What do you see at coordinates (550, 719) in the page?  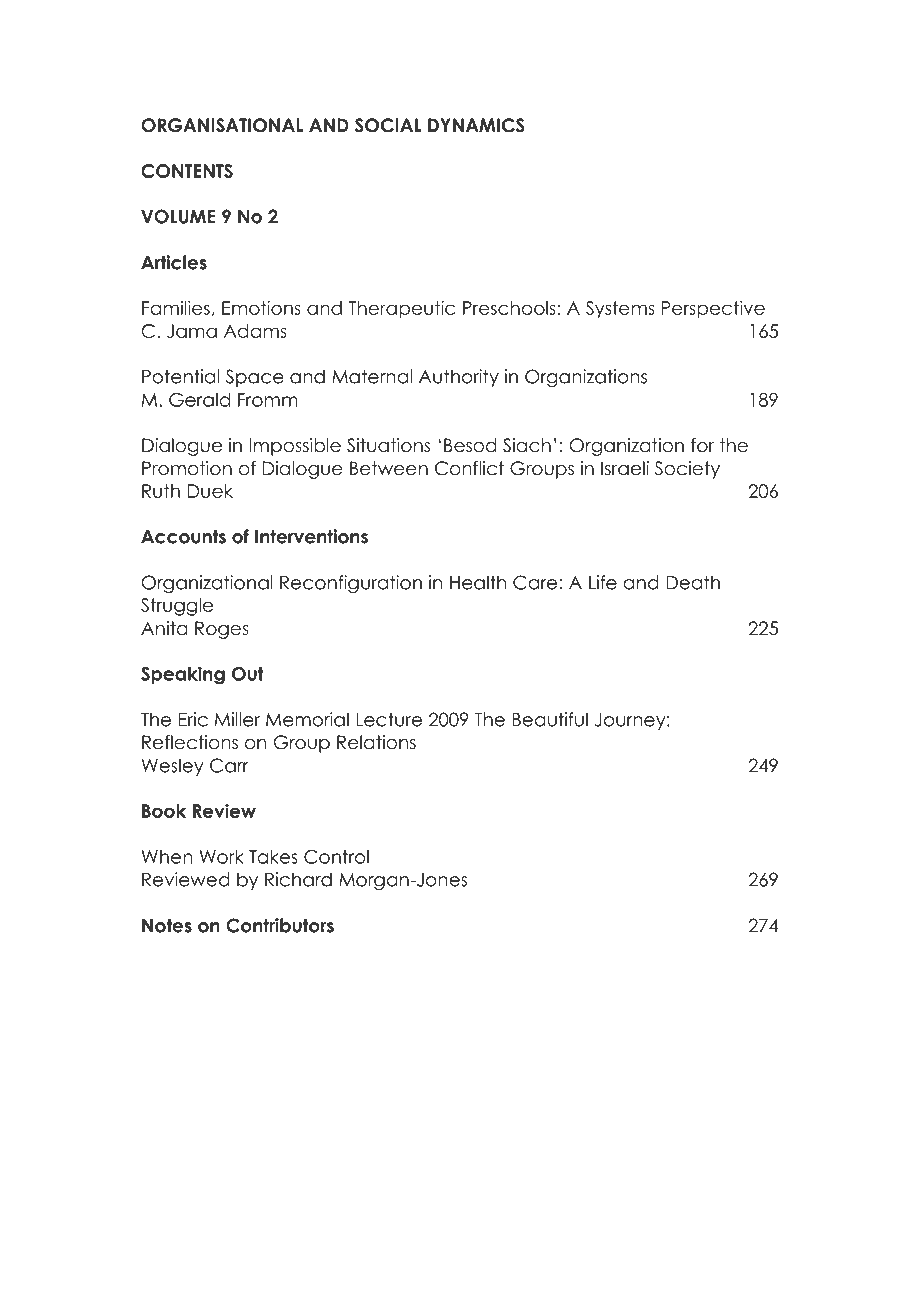 I see `Beautiful` at bounding box center [550, 719].
